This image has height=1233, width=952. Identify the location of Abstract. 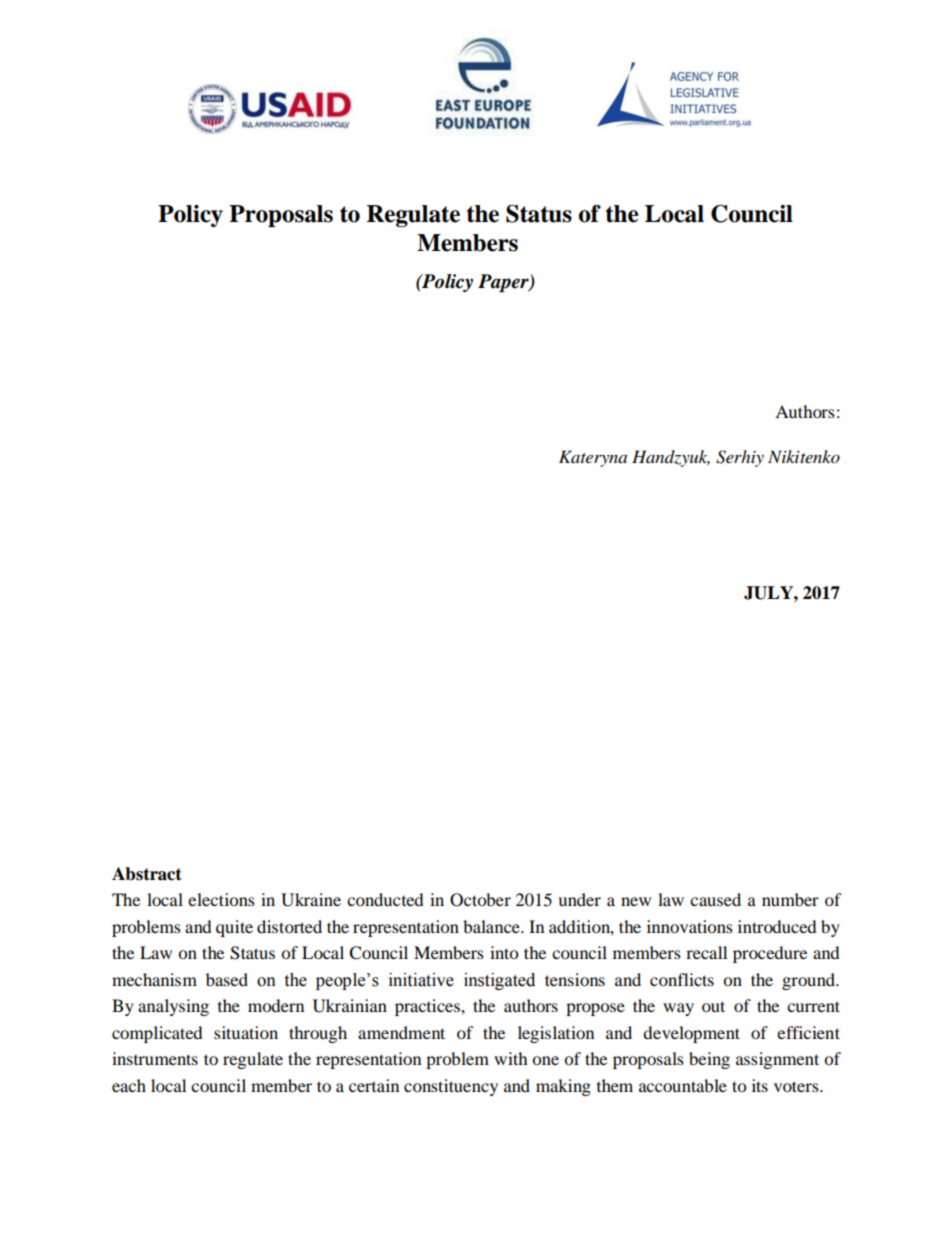
(147, 874).
